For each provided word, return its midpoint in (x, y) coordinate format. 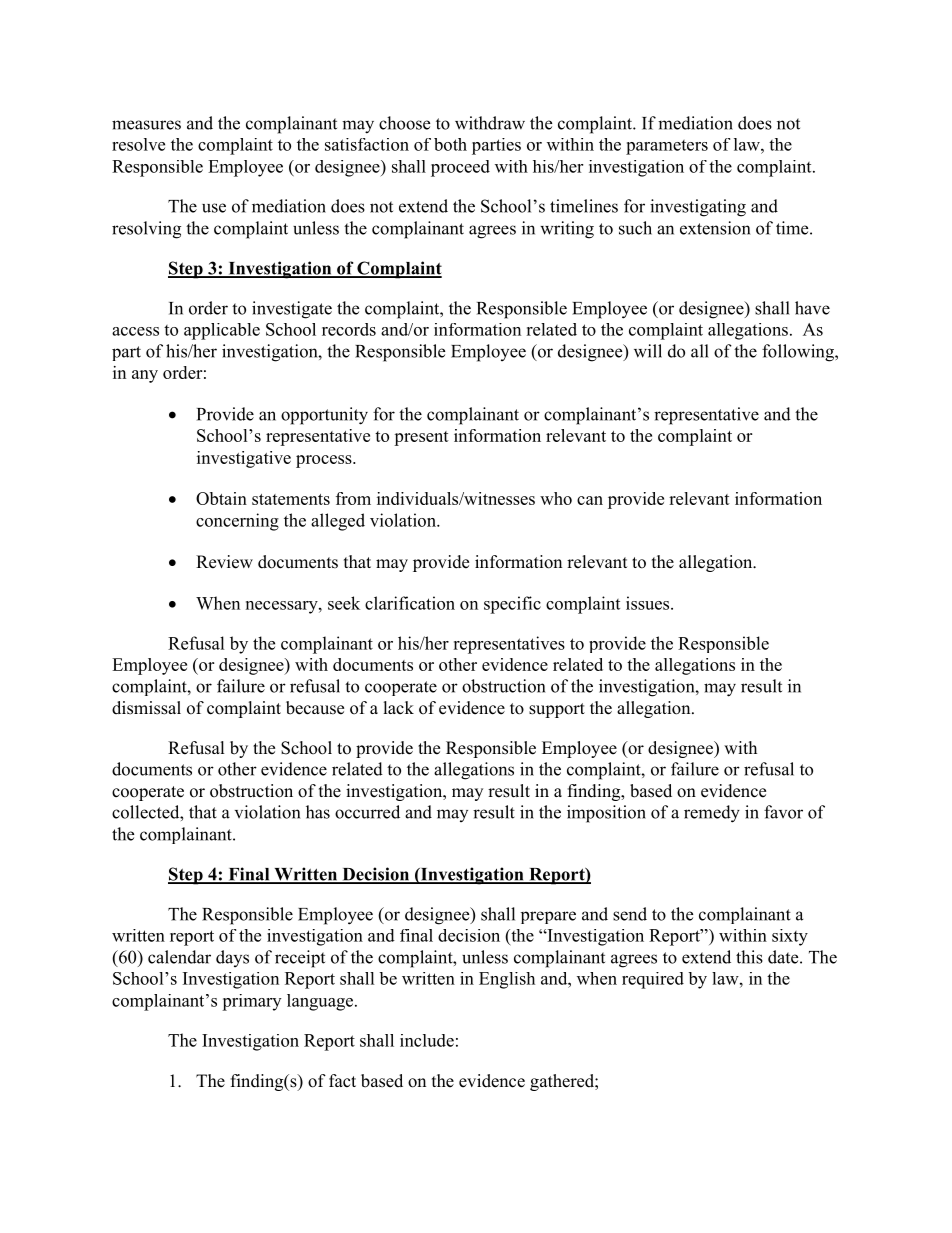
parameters (667, 147)
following (799, 353)
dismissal (146, 708)
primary (251, 1002)
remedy (712, 814)
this (749, 957)
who (556, 498)
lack (399, 707)
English (507, 980)
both (450, 144)
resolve (138, 144)
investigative (244, 459)
